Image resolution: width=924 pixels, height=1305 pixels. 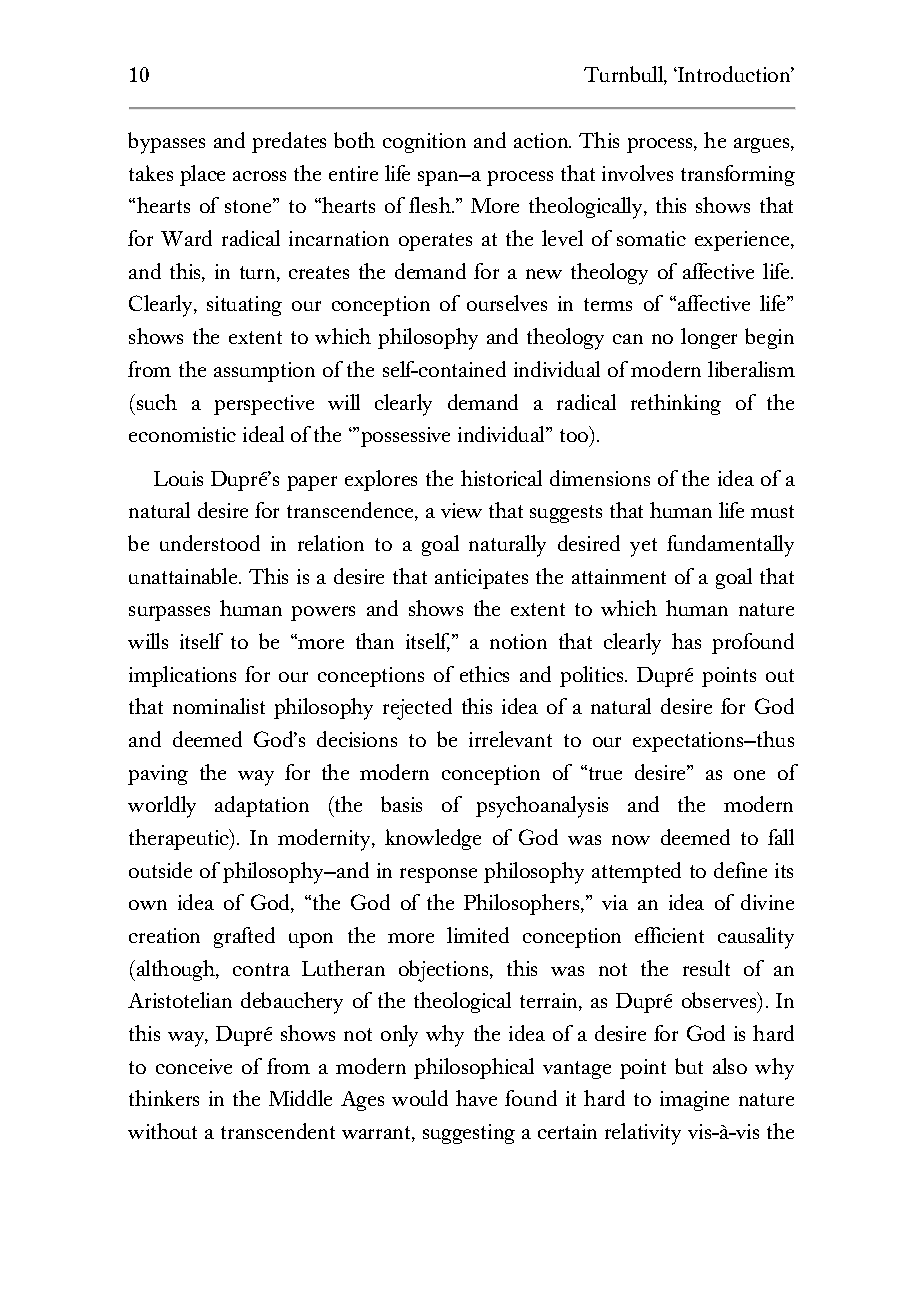 I want to click on conceive, so click(x=194, y=1066).
